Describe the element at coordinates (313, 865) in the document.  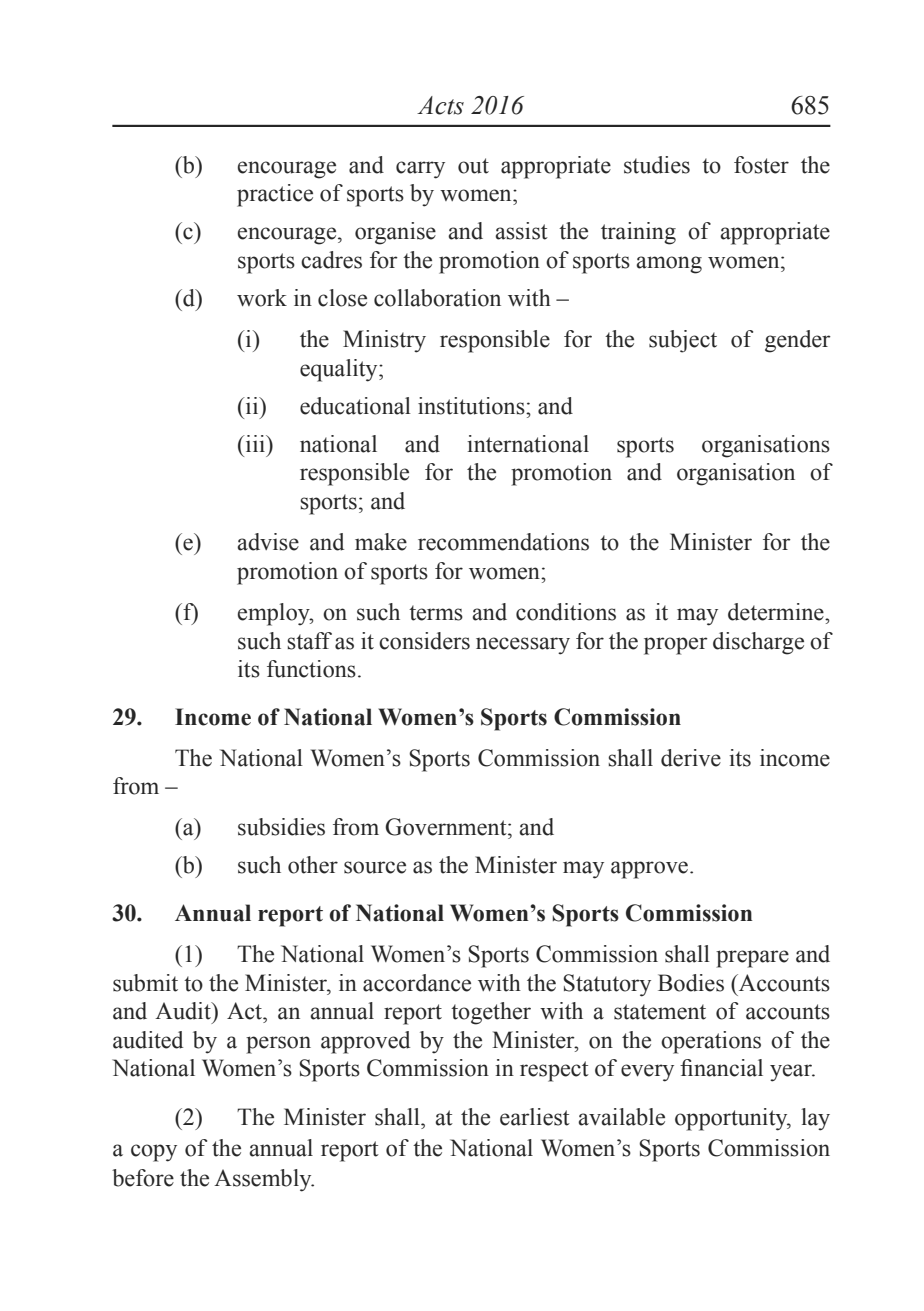
I see `other` at that location.
